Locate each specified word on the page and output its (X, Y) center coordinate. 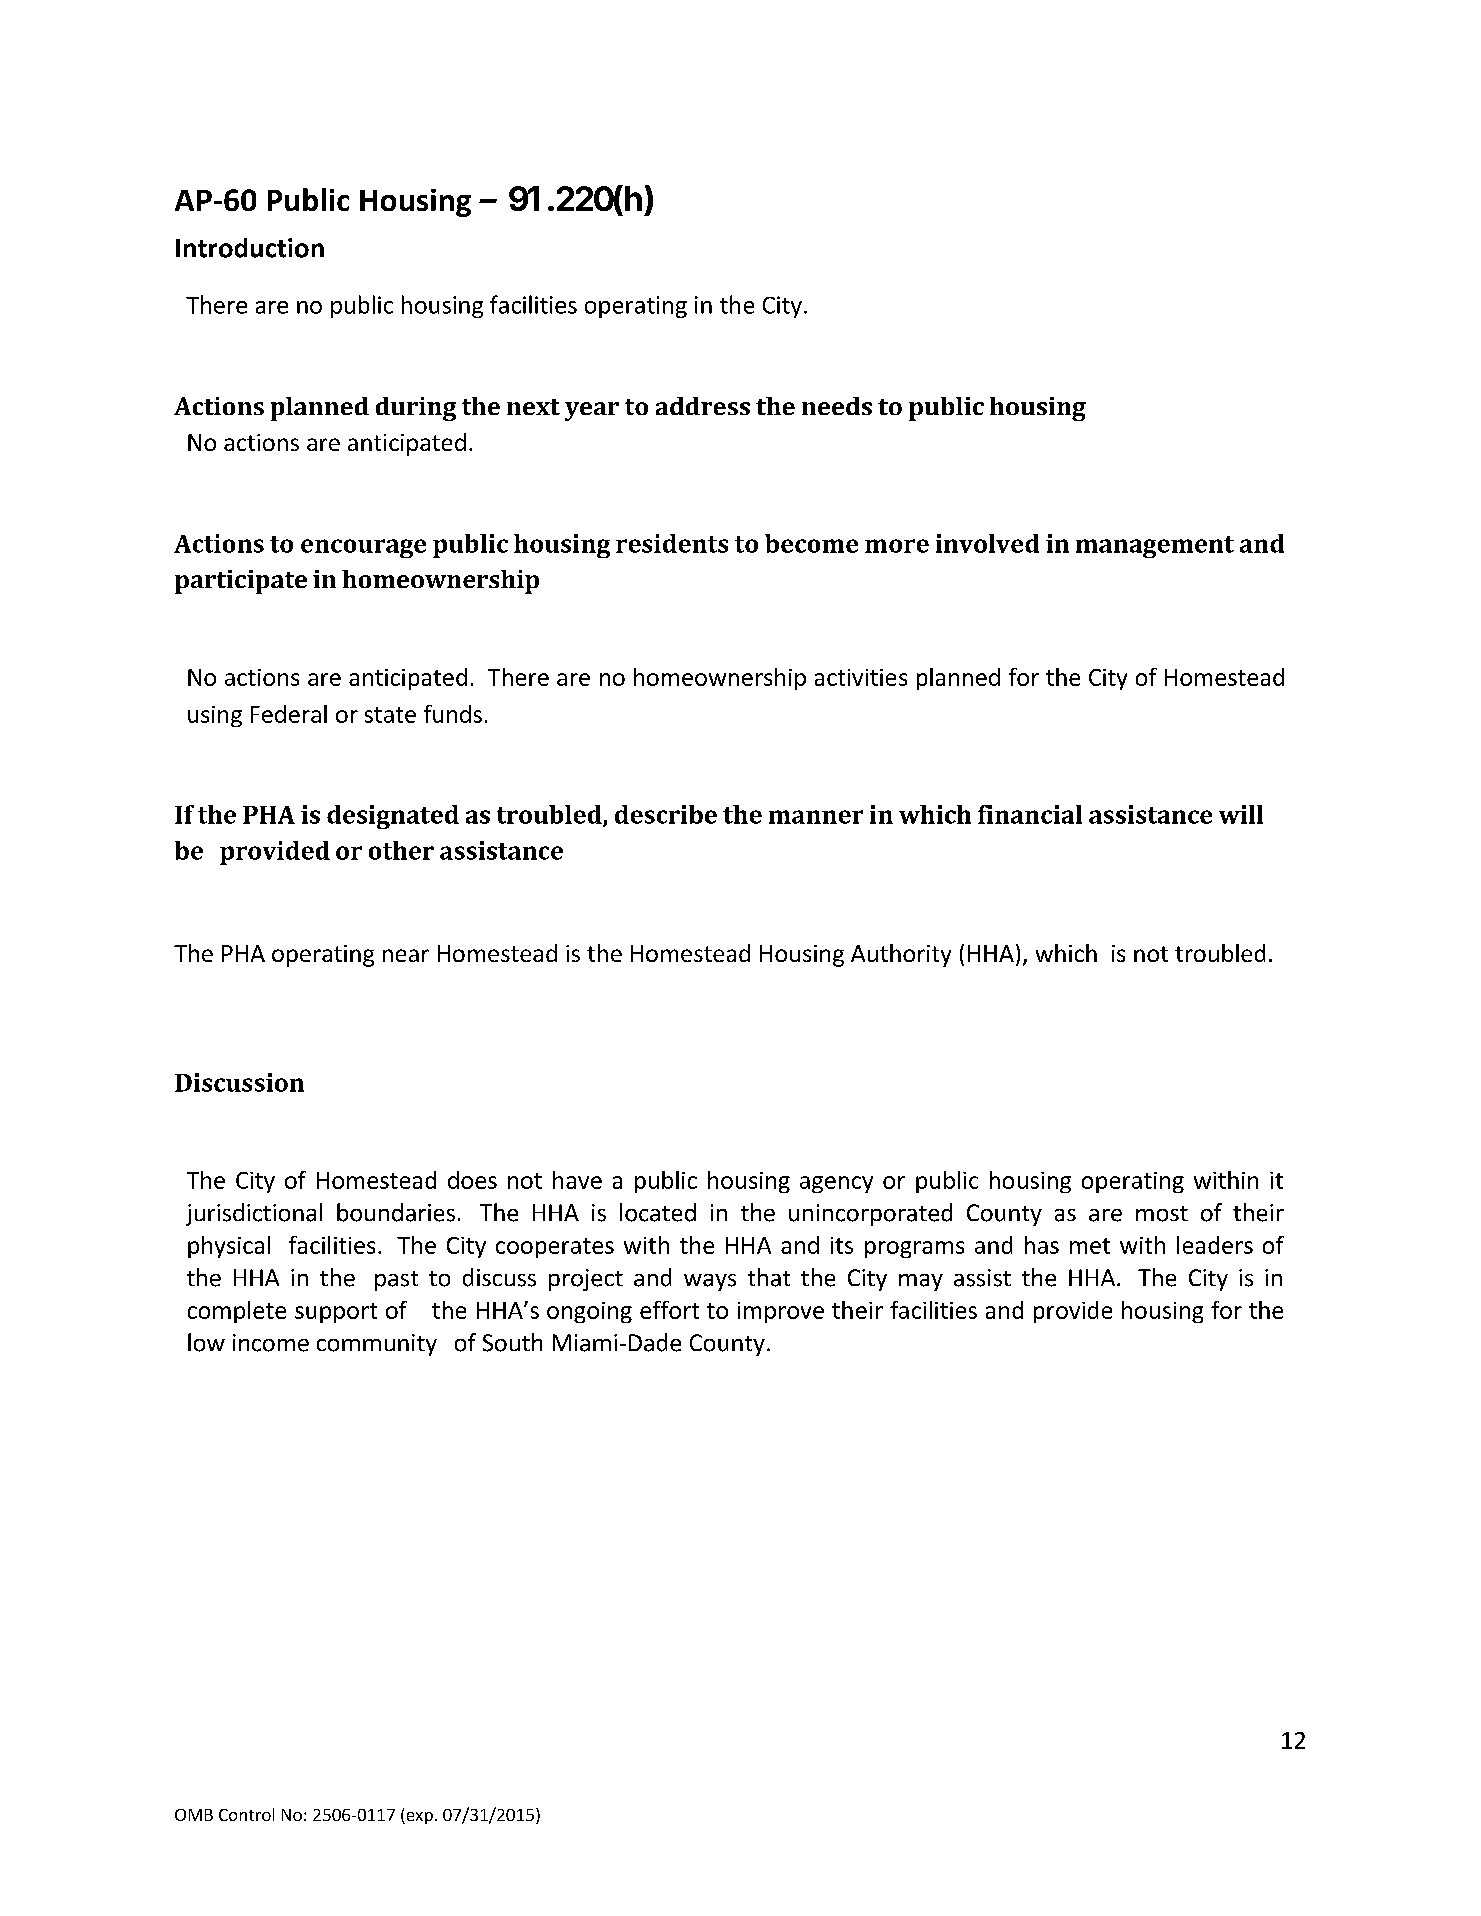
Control (246, 1814)
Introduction (250, 248)
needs (837, 406)
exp (418, 1818)
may (921, 1282)
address (703, 406)
